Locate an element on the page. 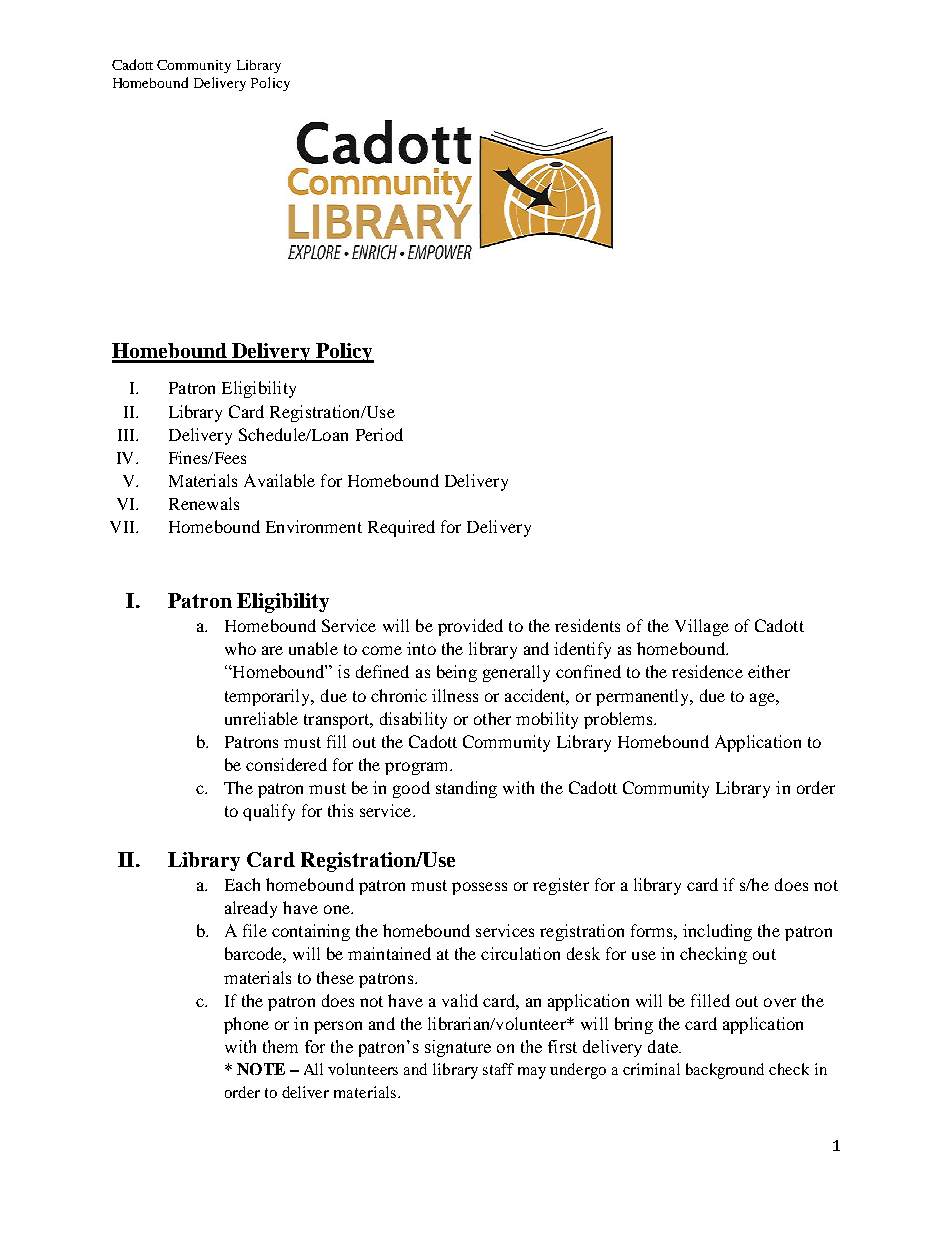 Image resolution: width=952 pixels, height=1233 pixels. NOTE is located at coordinates (261, 1069).
